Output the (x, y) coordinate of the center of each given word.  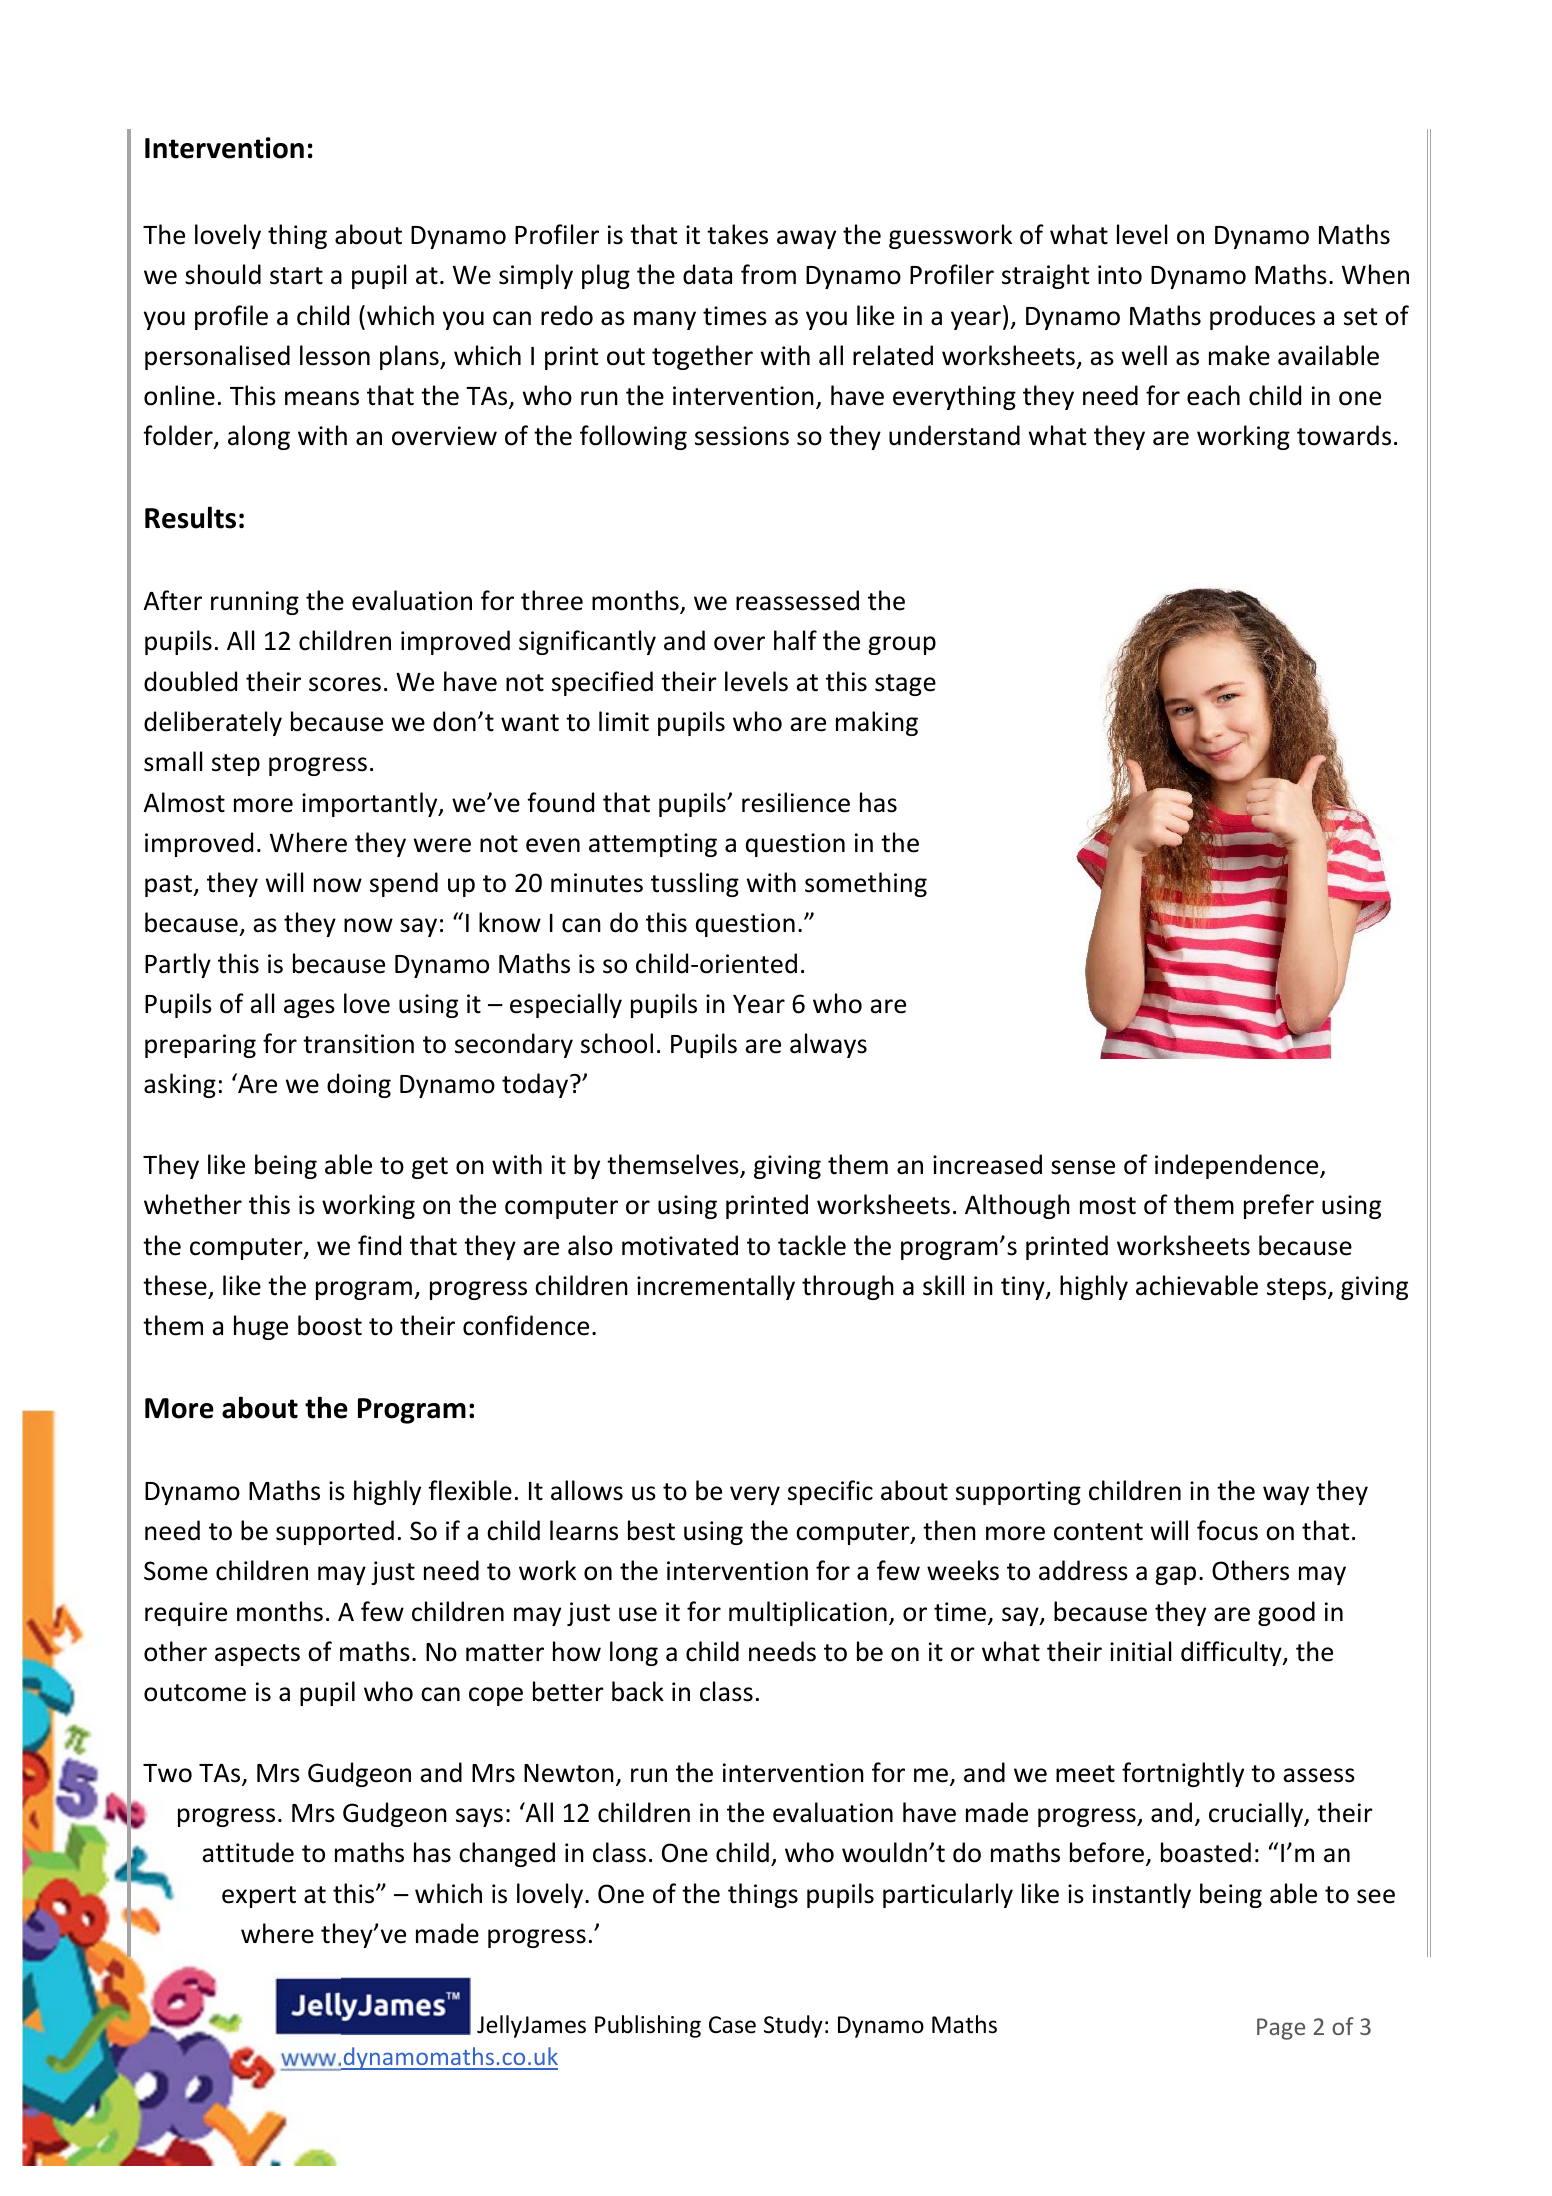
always (828, 1045)
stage (905, 685)
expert (259, 1897)
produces (1262, 317)
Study (793, 2026)
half (795, 640)
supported (335, 1532)
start (296, 276)
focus (1227, 1530)
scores (345, 684)
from (768, 274)
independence (1238, 1166)
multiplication (808, 1613)
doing (359, 1085)
